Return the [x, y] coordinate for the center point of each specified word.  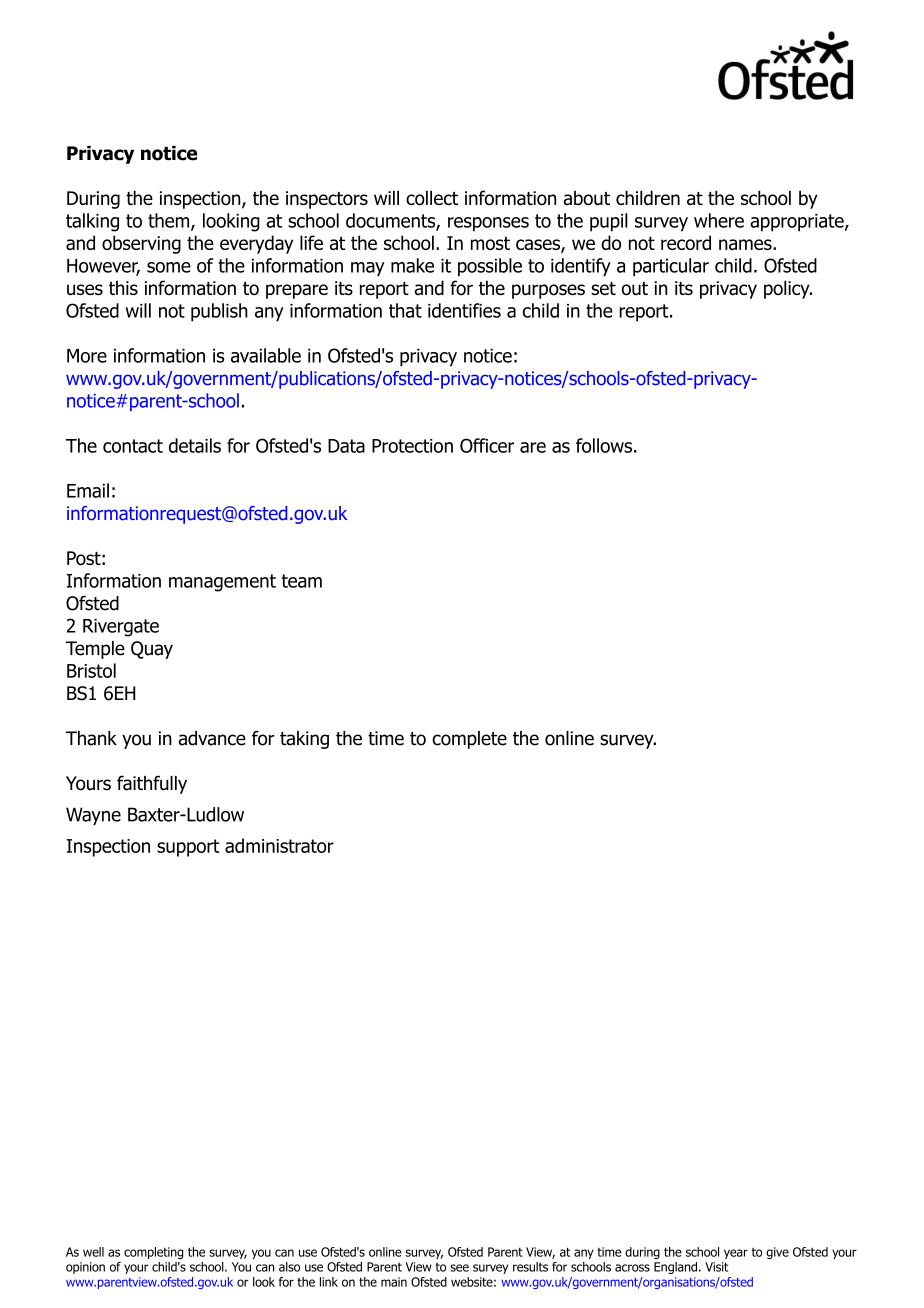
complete [469, 740]
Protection [412, 446]
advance [212, 738]
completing [154, 1253]
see [459, 1268]
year [736, 1254]
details [195, 445]
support [188, 848]
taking [304, 740]
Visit [716, 1267]
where [719, 220]
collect [432, 198]
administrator [279, 845]
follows [604, 445]
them [170, 221]
